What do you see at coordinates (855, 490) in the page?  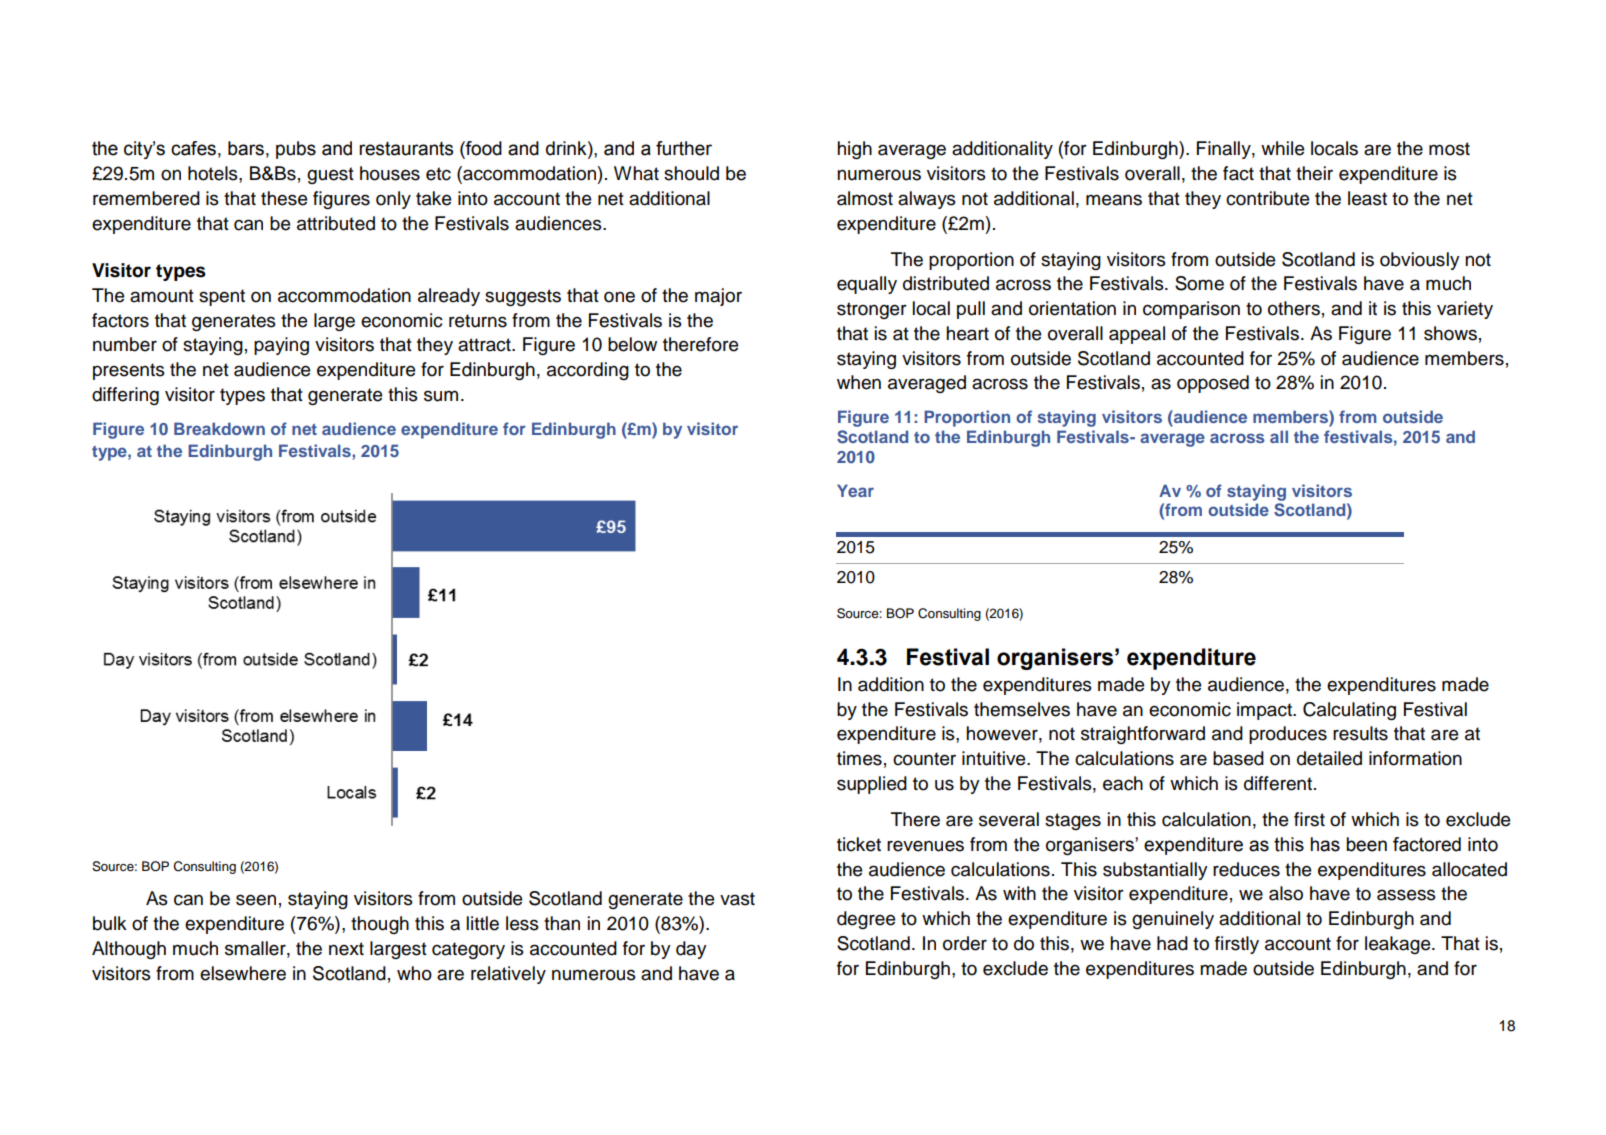 I see `Year` at bounding box center [855, 490].
